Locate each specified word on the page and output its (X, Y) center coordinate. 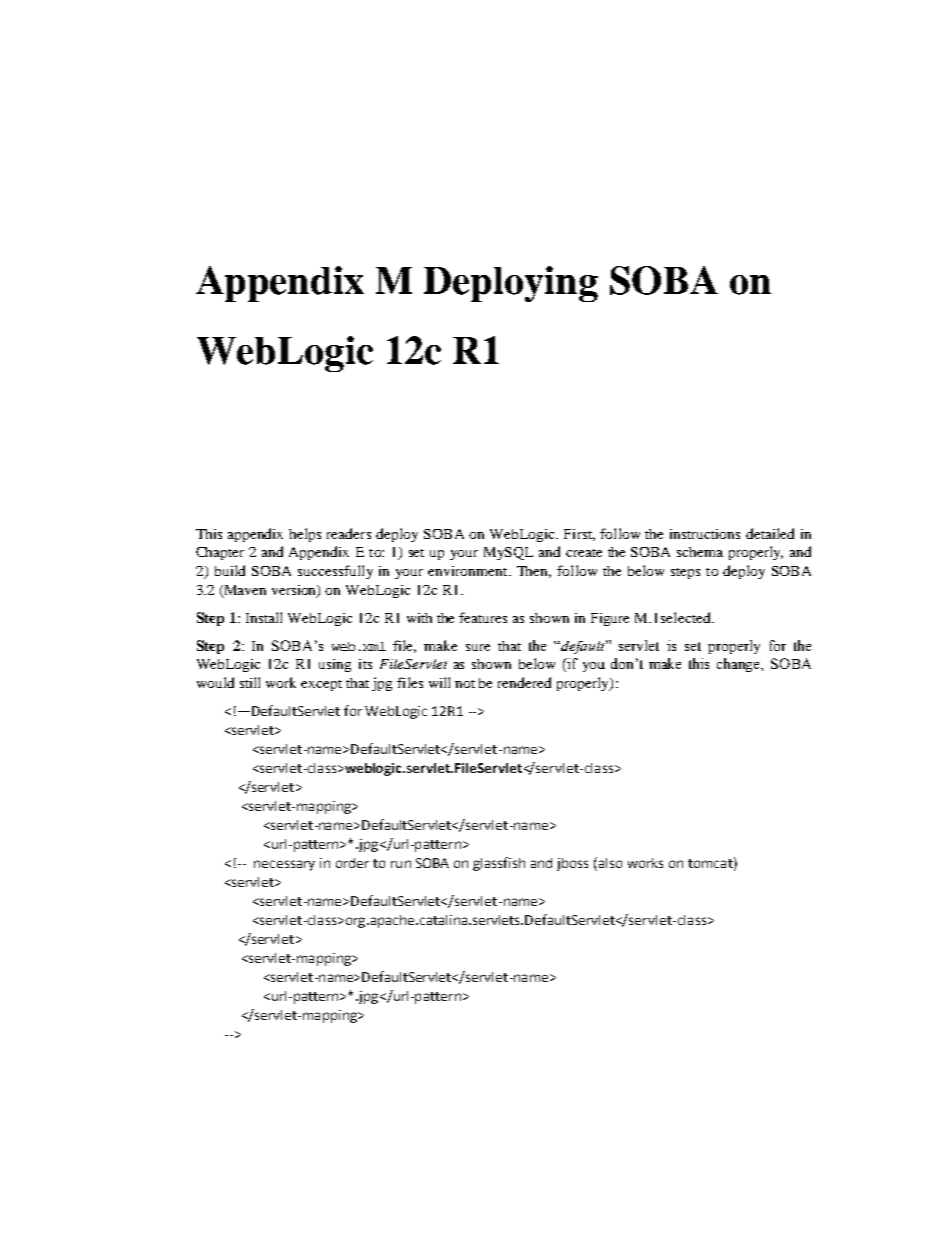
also (609, 864)
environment (469, 571)
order (352, 863)
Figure (610, 619)
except (321, 685)
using (335, 665)
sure (478, 647)
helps (305, 535)
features (483, 617)
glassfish (499, 864)
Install (264, 617)
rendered (524, 682)
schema (700, 552)
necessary (284, 865)
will (439, 682)
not (465, 684)
